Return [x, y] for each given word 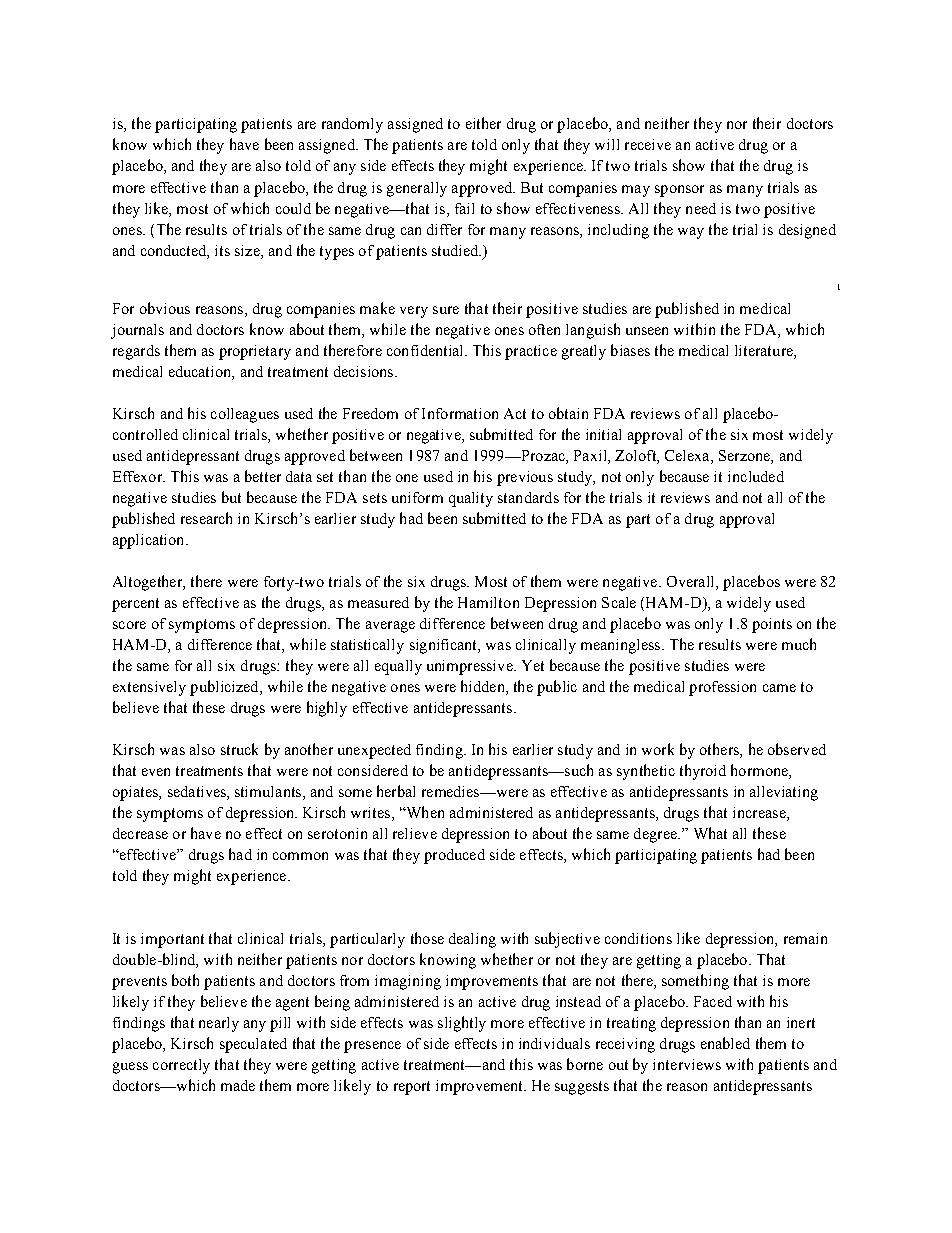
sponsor [679, 191]
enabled [725, 1043]
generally [417, 189]
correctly [181, 1066]
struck [239, 749]
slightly [462, 1024]
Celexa [688, 455]
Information [460, 413]
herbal [396, 791]
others [720, 750]
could [293, 208]
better [263, 476]
